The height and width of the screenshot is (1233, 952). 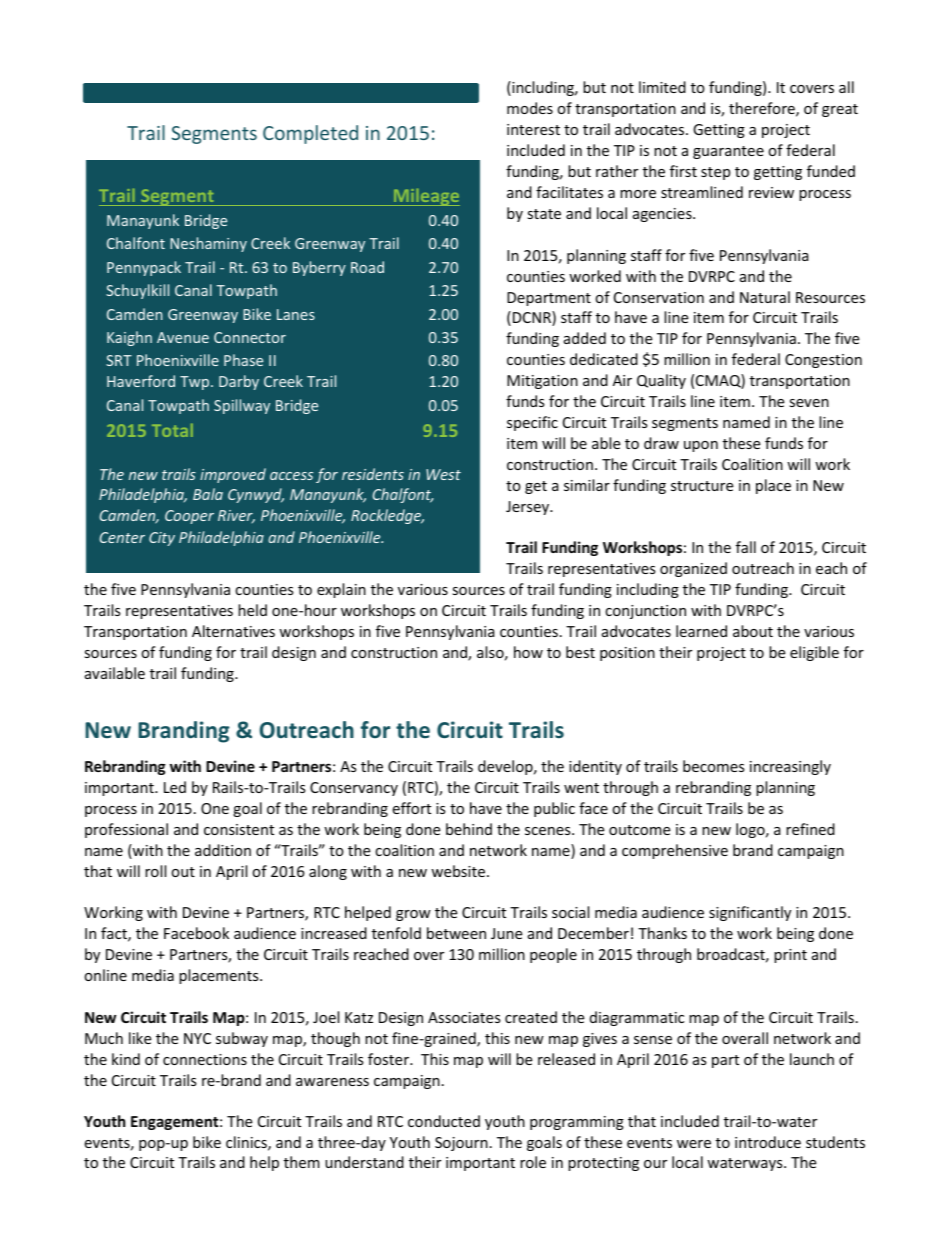 I want to click on becomes, so click(x=714, y=766).
